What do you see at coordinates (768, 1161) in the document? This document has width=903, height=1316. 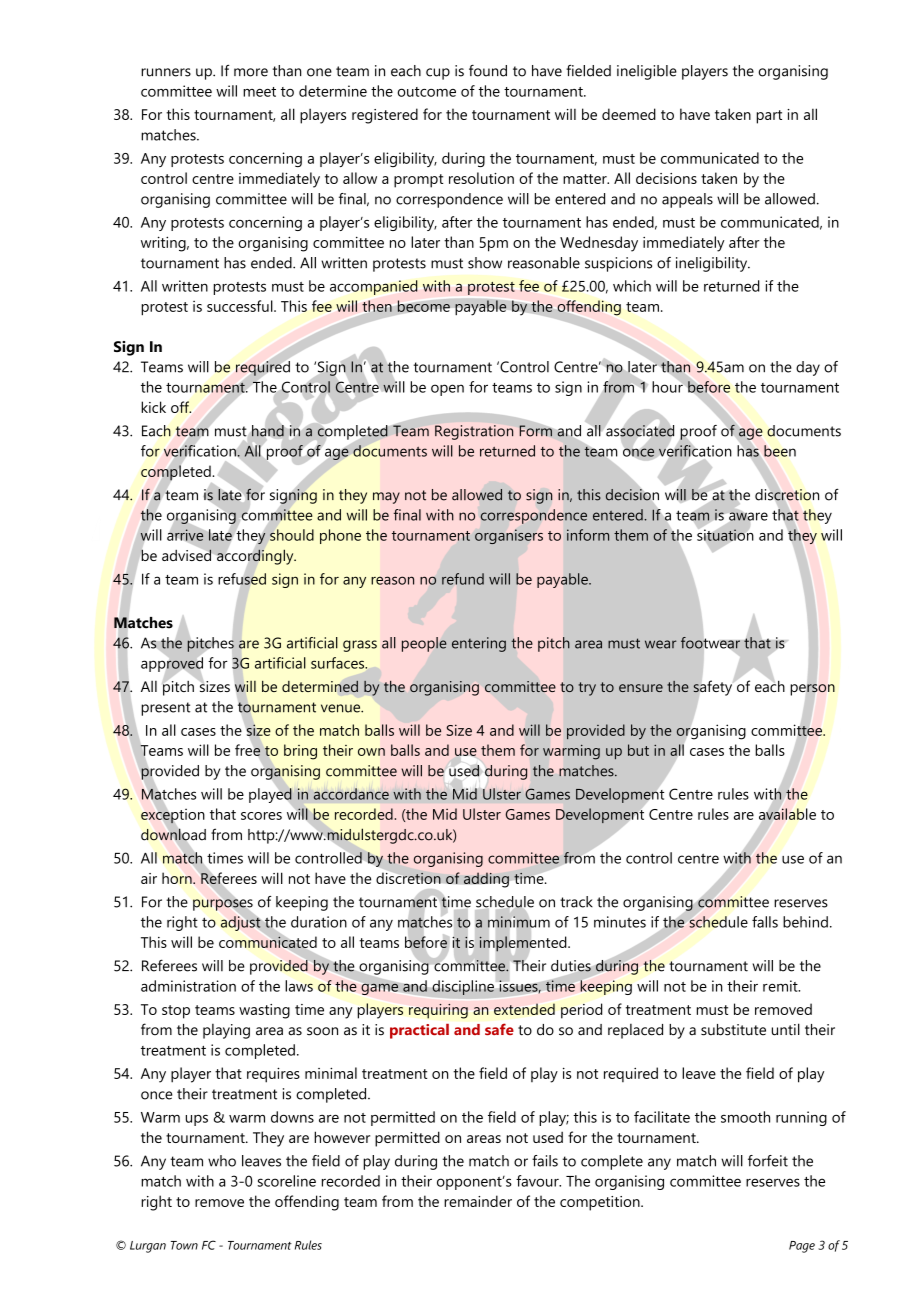 I see `forfeit` at bounding box center [768, 1161].
